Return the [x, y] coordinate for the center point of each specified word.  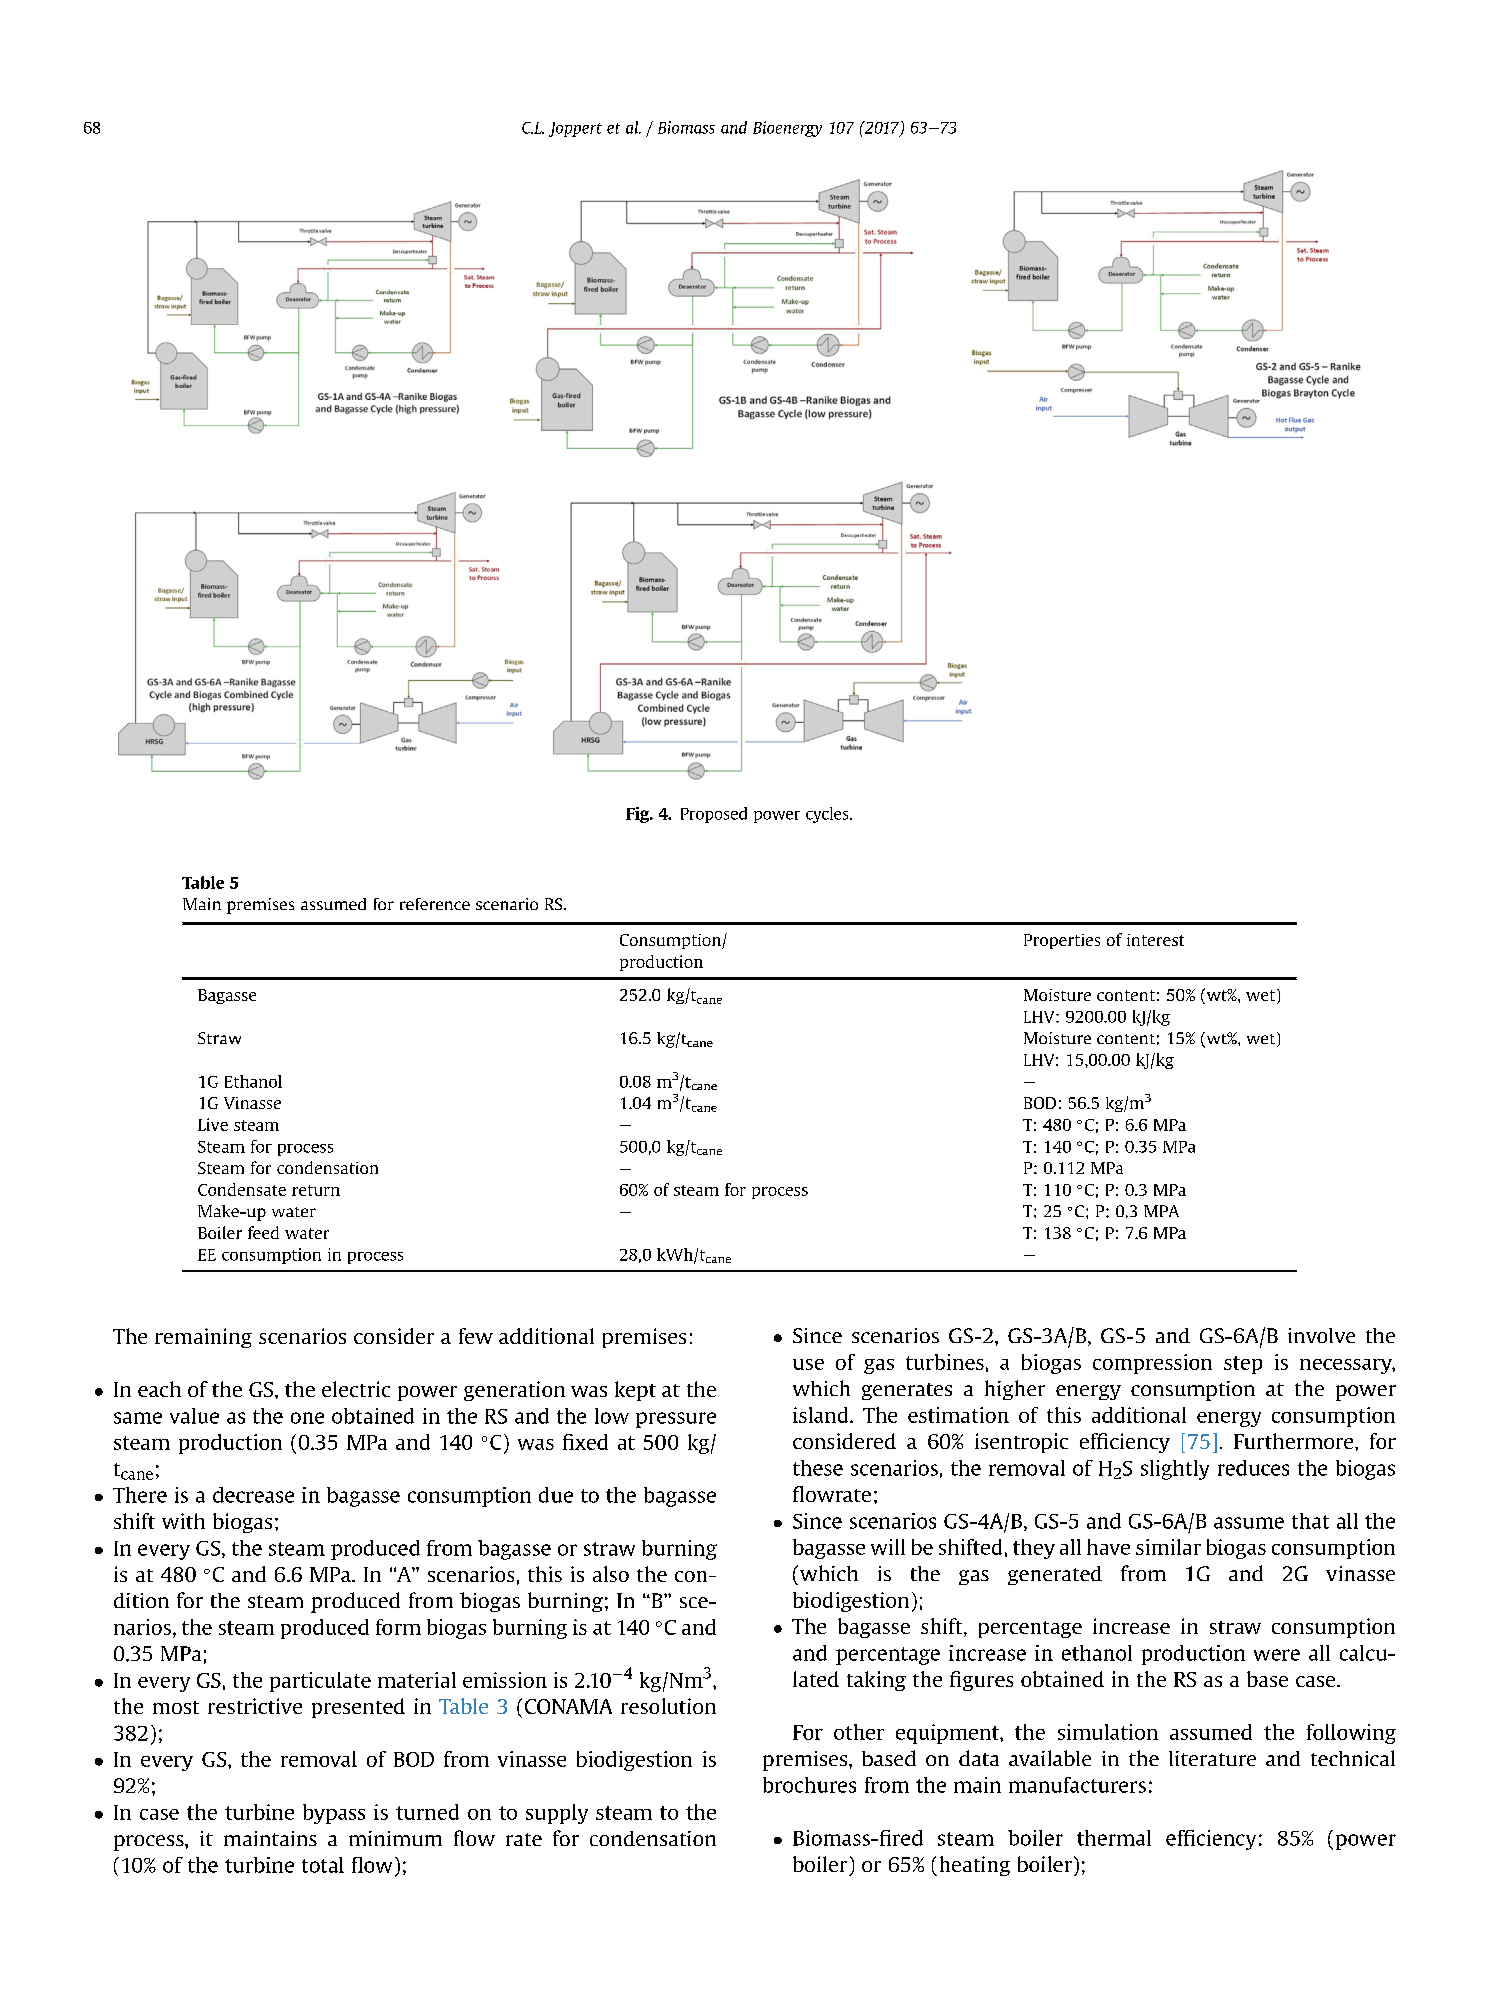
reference [435, 904]
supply [557, 1814]
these [818, 1468]
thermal [1114, 1838]
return [316, 1190]
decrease [253, 1495]
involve [1321, 1335]
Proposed [714, 815]
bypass [334, 1814]
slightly [1175, 1470]
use [808, 1364]
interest [1155, 940]
